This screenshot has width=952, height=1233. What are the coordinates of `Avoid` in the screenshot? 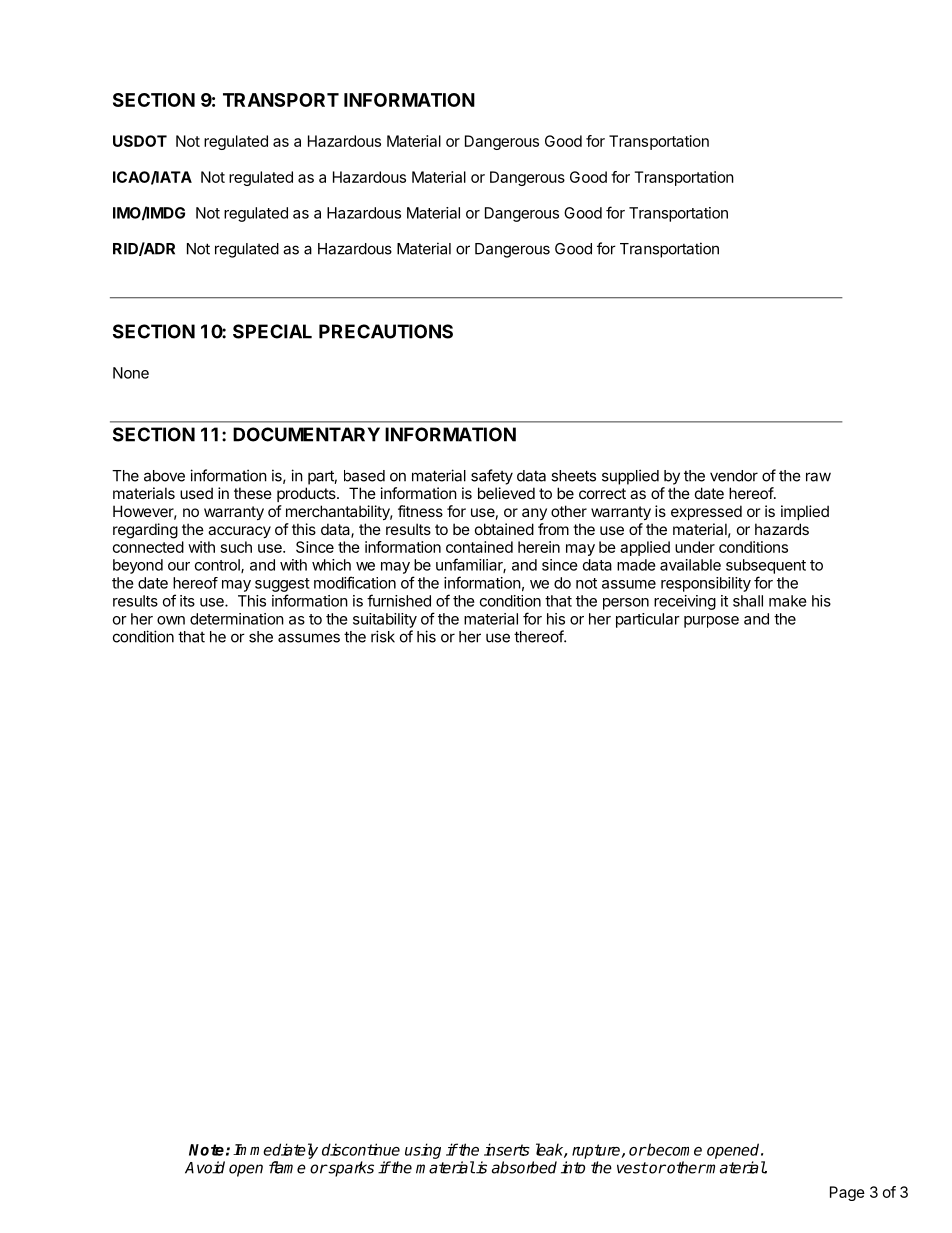 It's located at (205, 1167).
